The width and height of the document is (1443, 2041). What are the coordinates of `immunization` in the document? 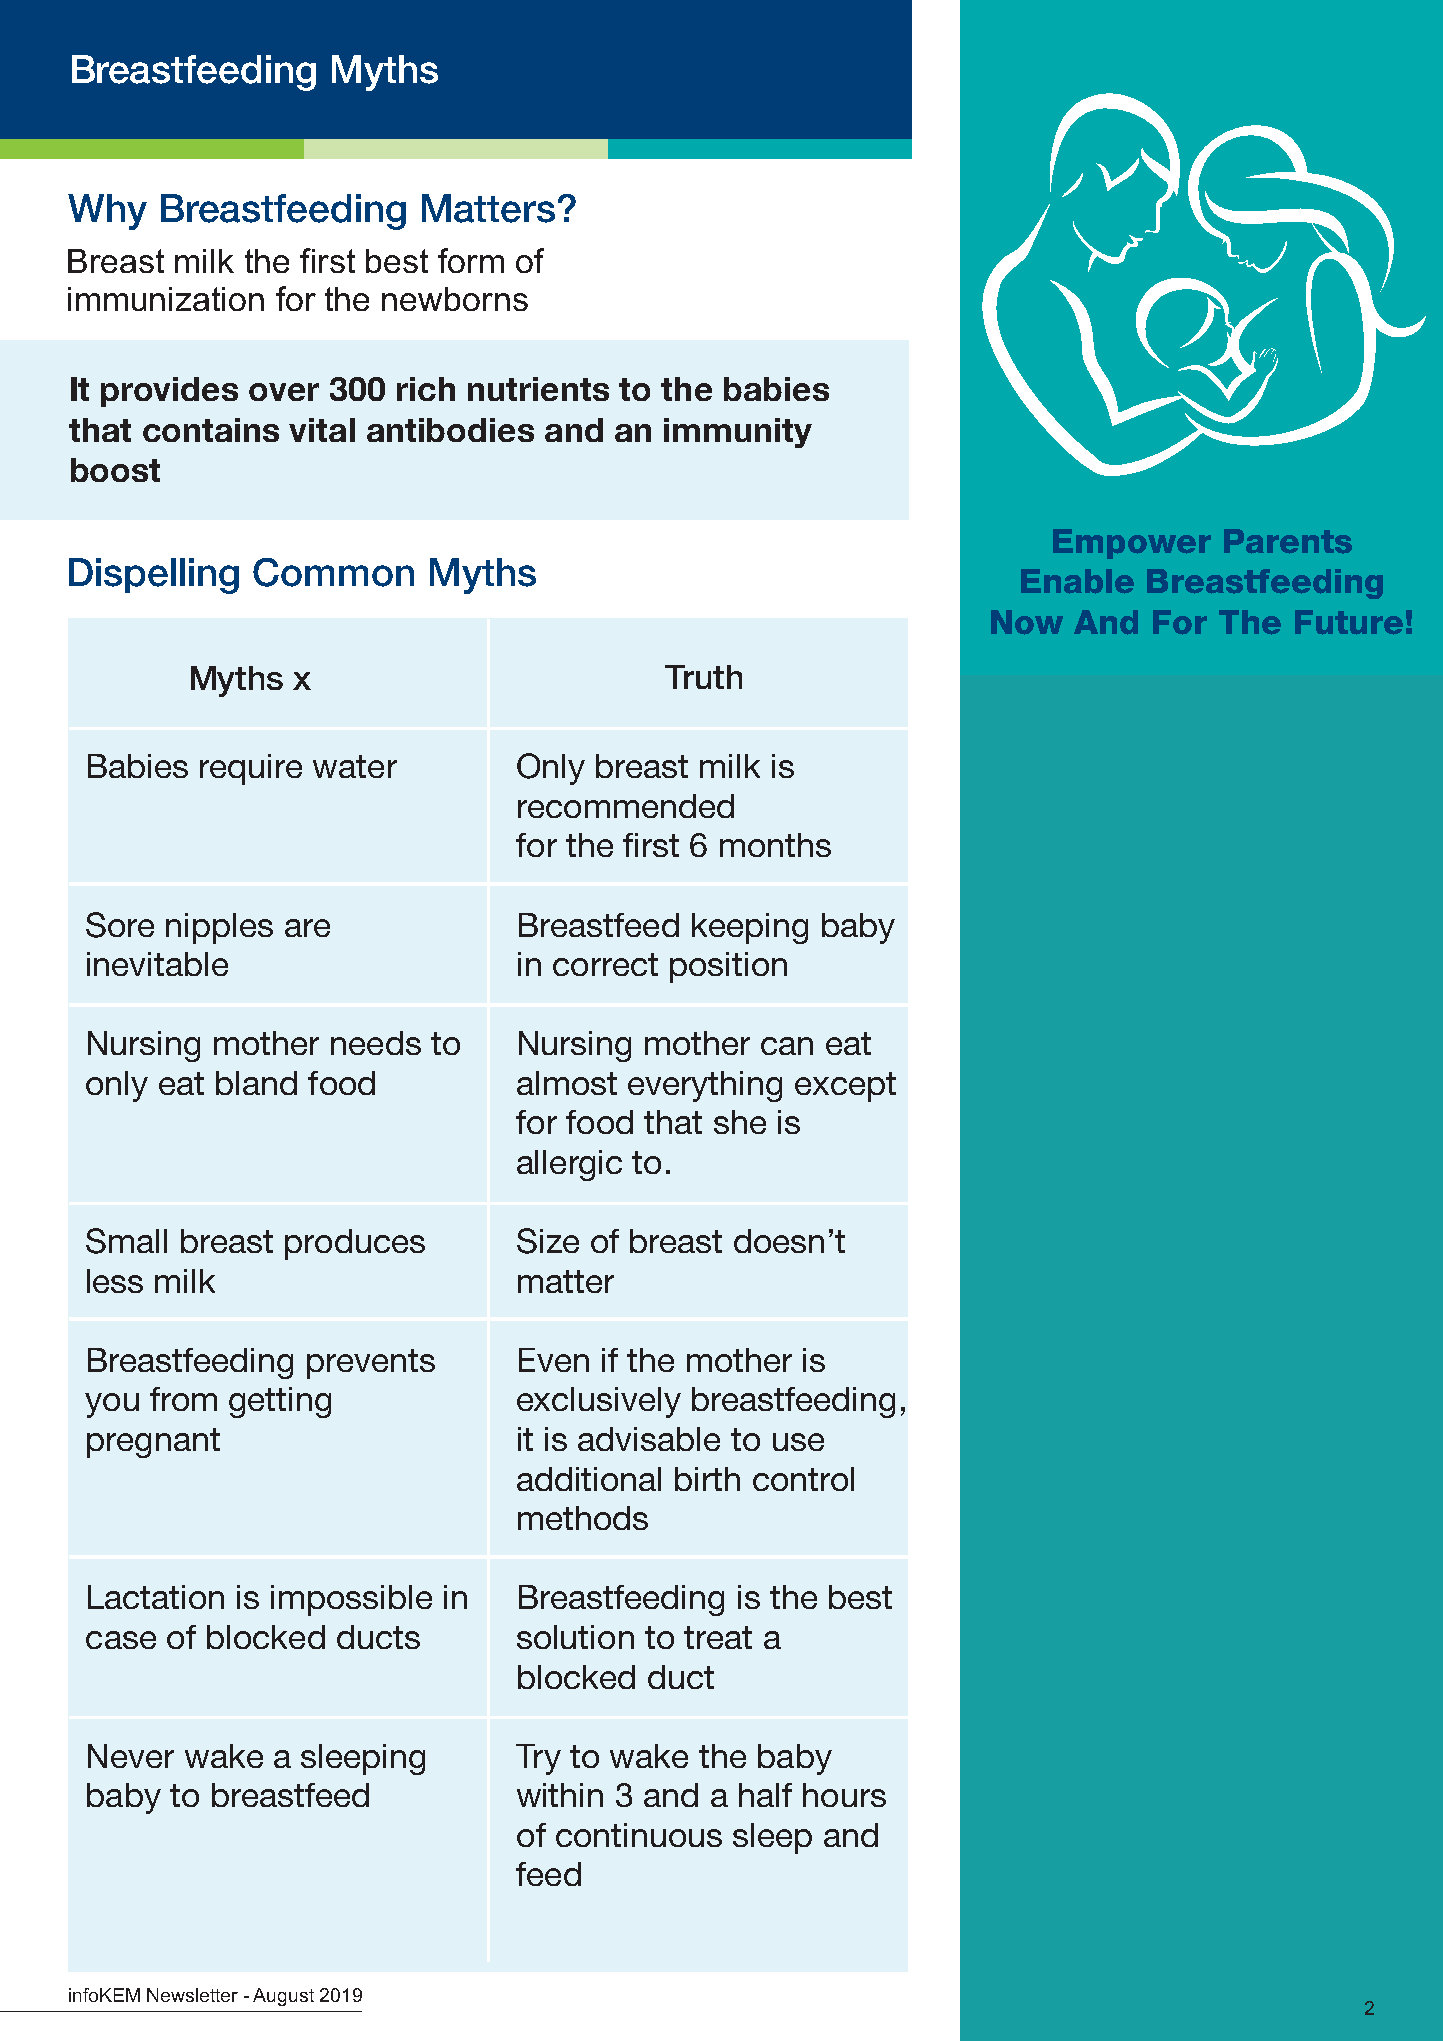 It's located at (166, 299).
